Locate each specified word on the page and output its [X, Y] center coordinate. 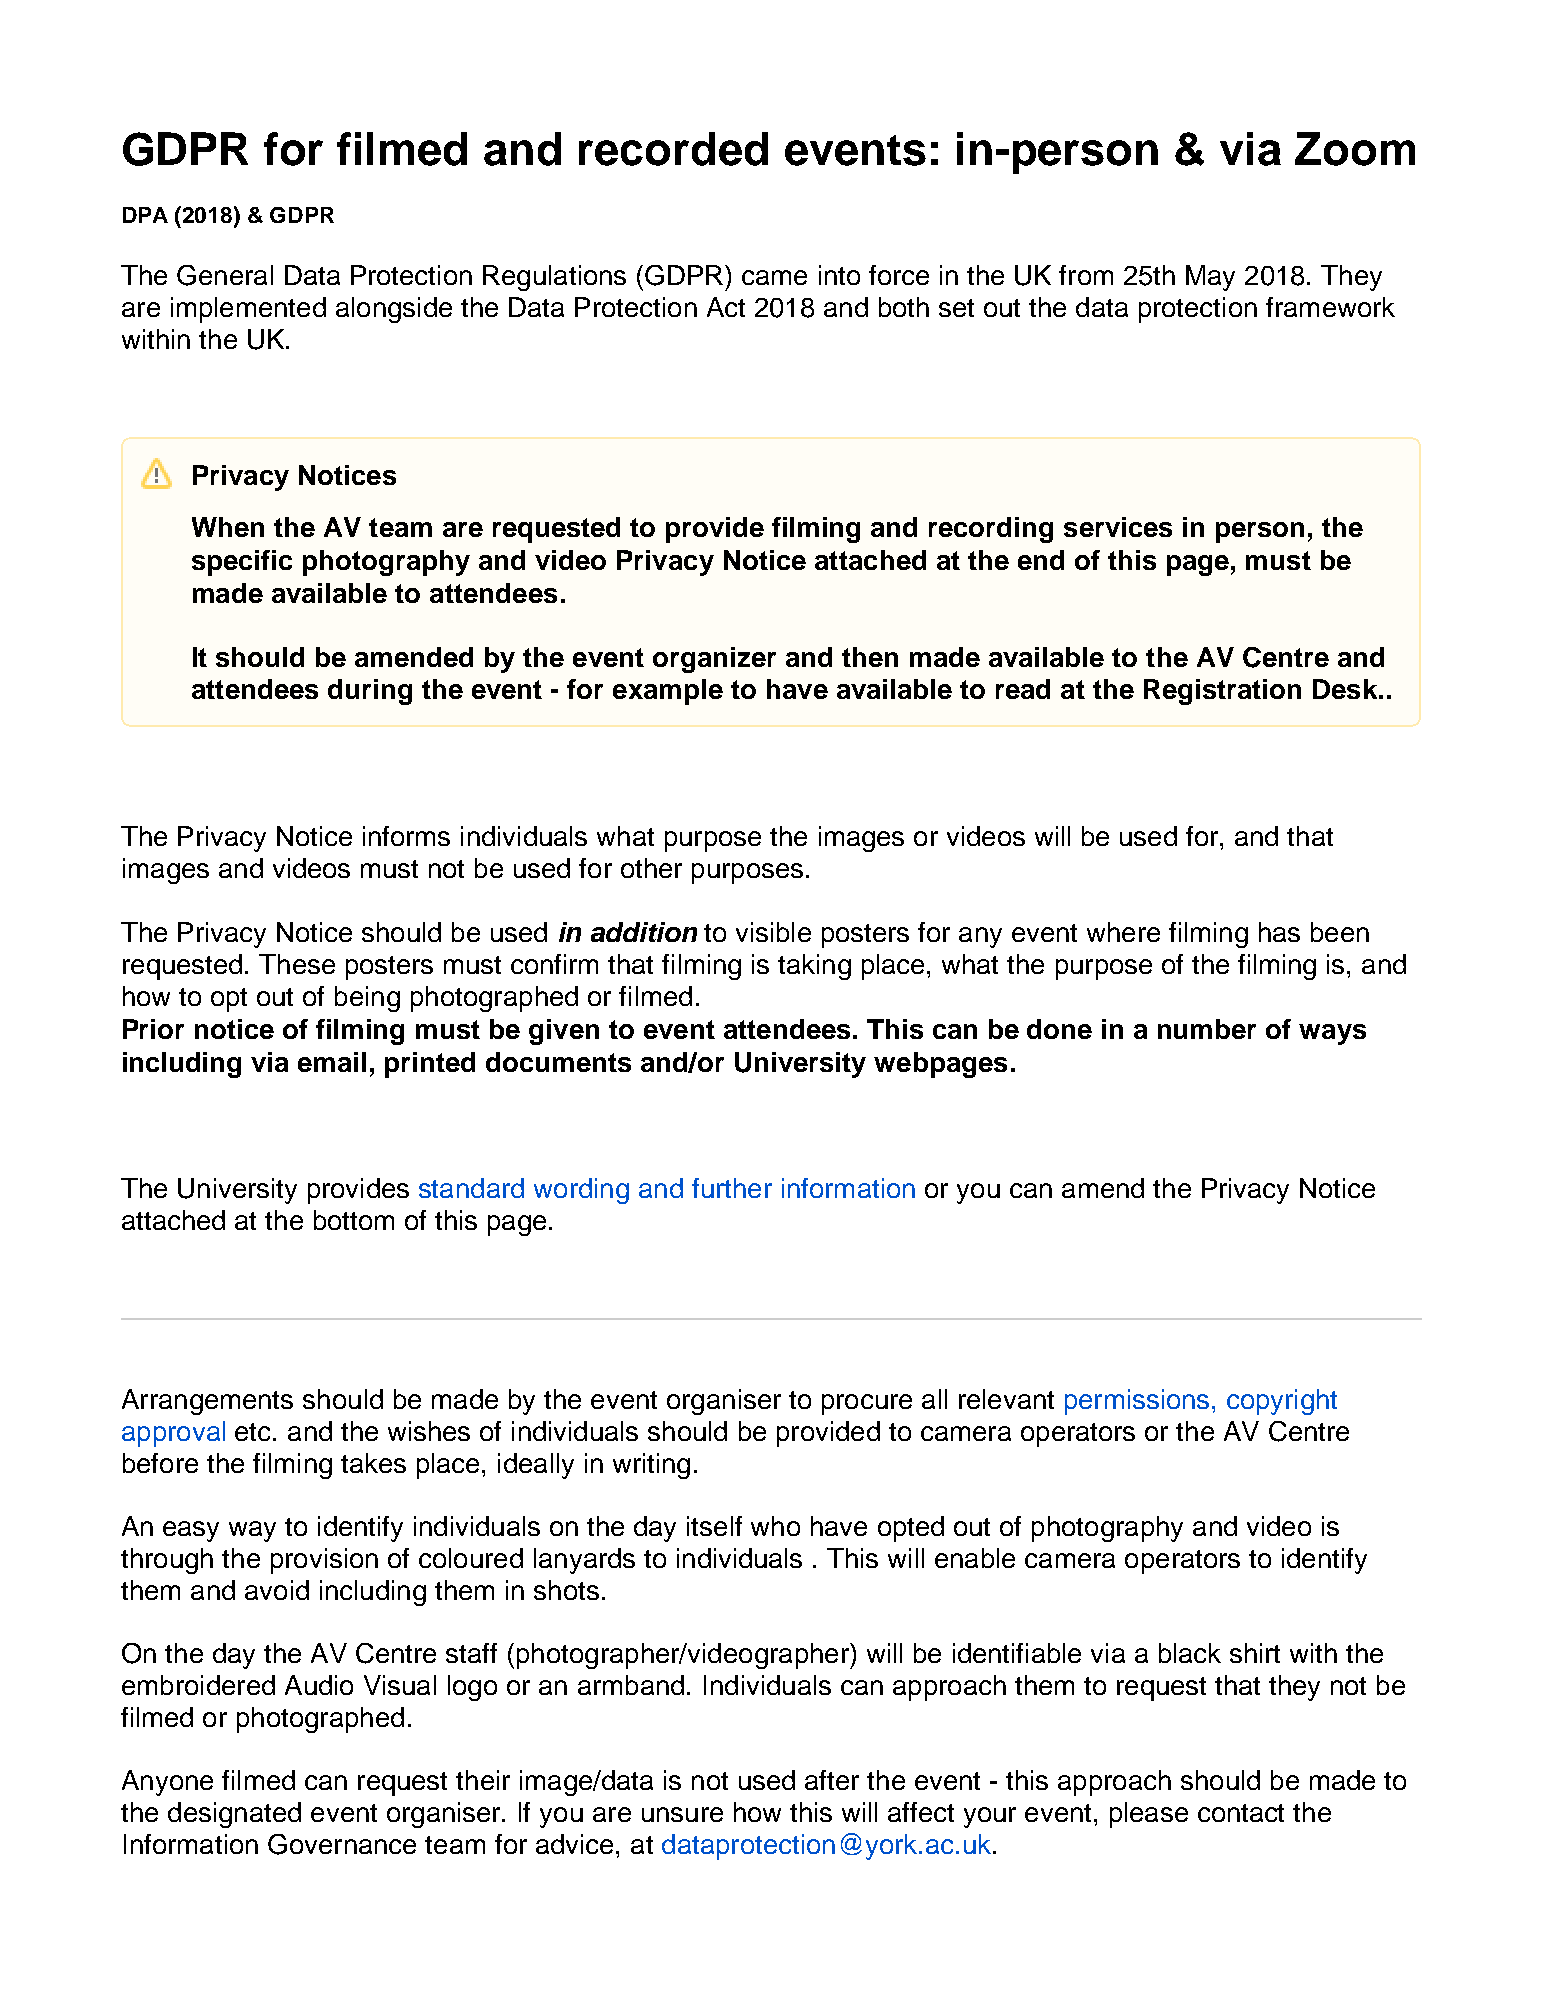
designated [234, 1815]
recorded [673, 149]
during [370, 692]
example [668, 692]
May [1210, 278]
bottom [354, 1220]
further [732, 1188]
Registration [1222, 692]
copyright [1282, 1402]
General [225, 275]
